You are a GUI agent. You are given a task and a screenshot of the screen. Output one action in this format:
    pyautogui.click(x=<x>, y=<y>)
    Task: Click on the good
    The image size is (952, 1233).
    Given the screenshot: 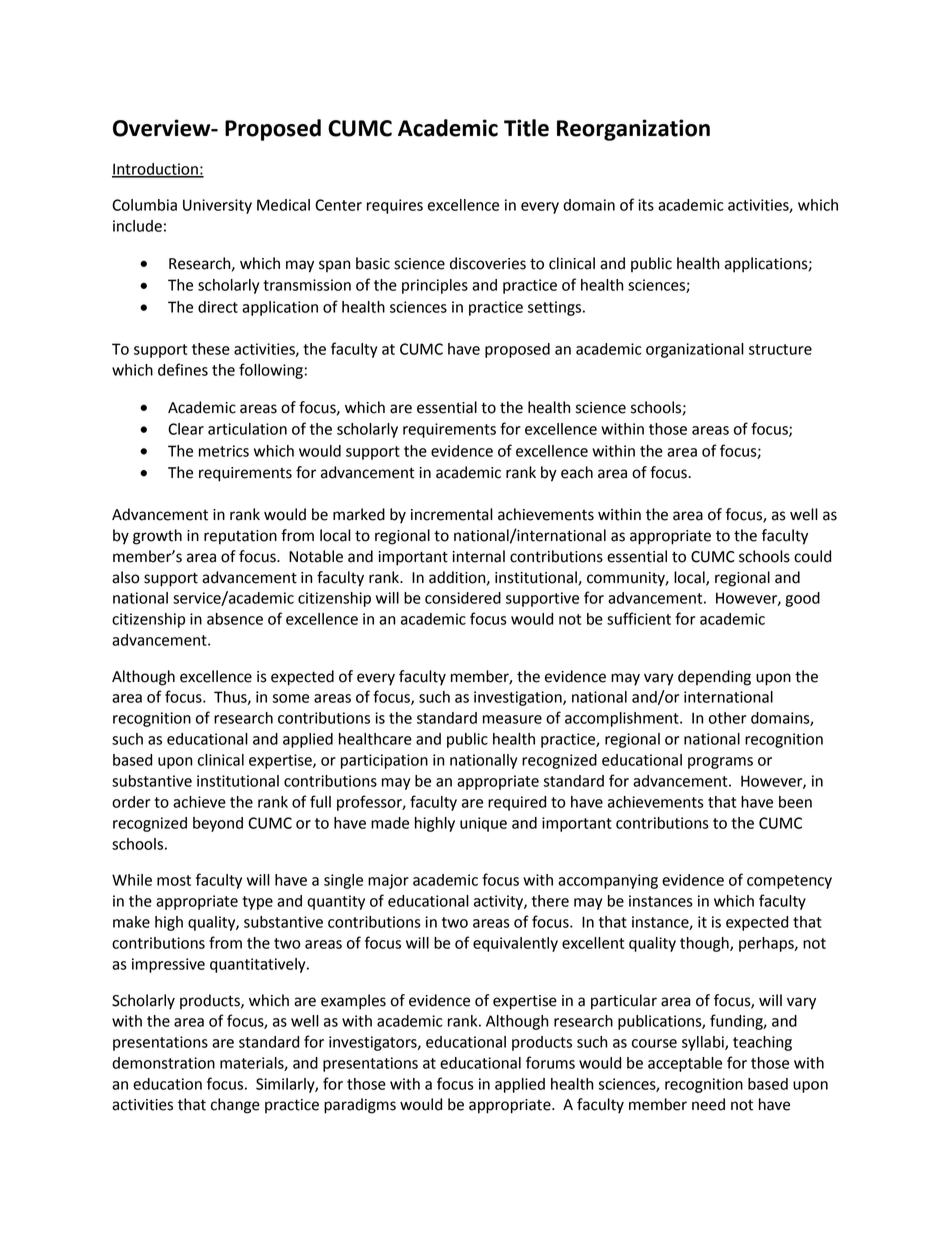 What is the action you would take?
    pyautogui.click(x=802, y=599)
